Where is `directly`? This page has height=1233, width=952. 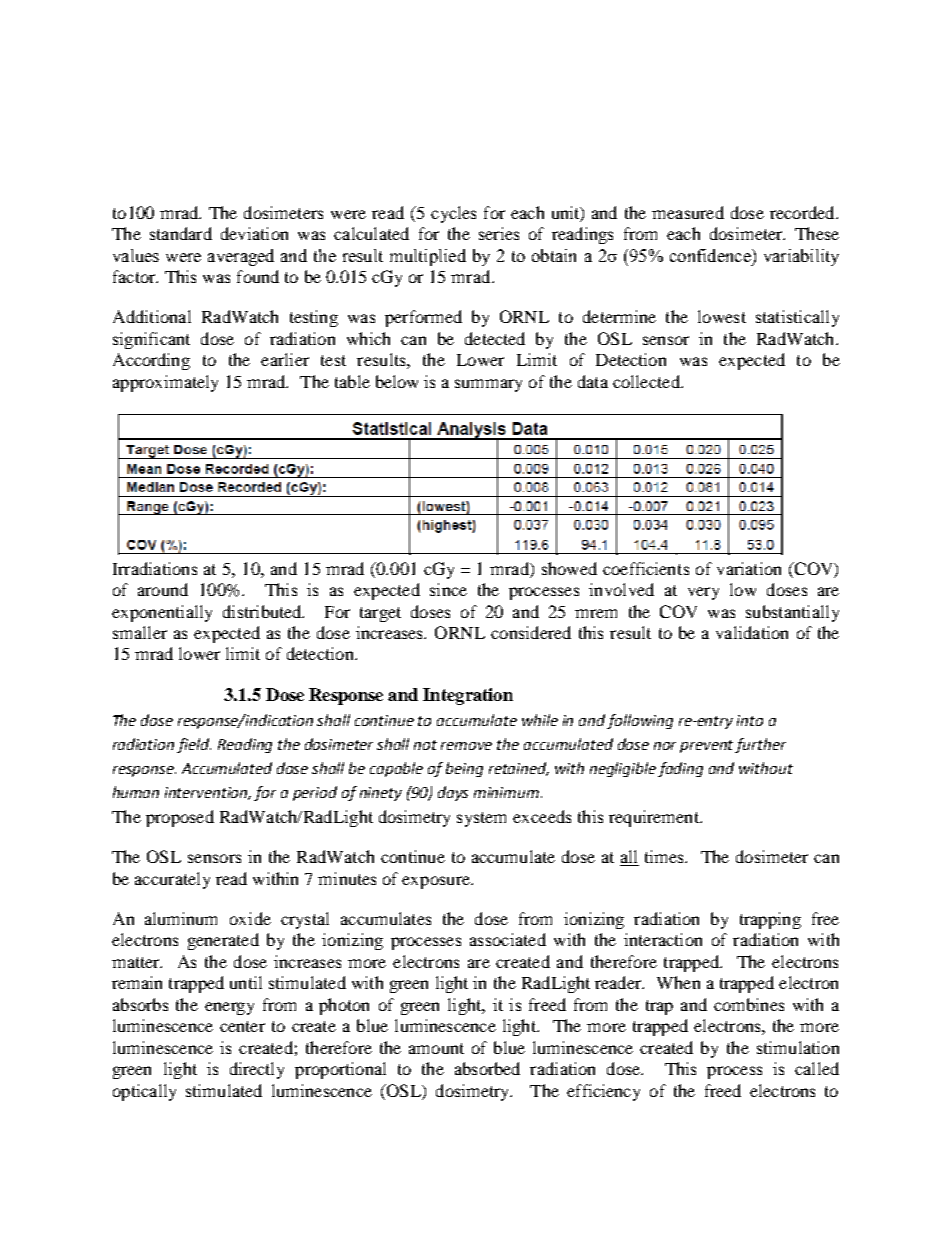
directly is located at coordinates (257, 1070).
